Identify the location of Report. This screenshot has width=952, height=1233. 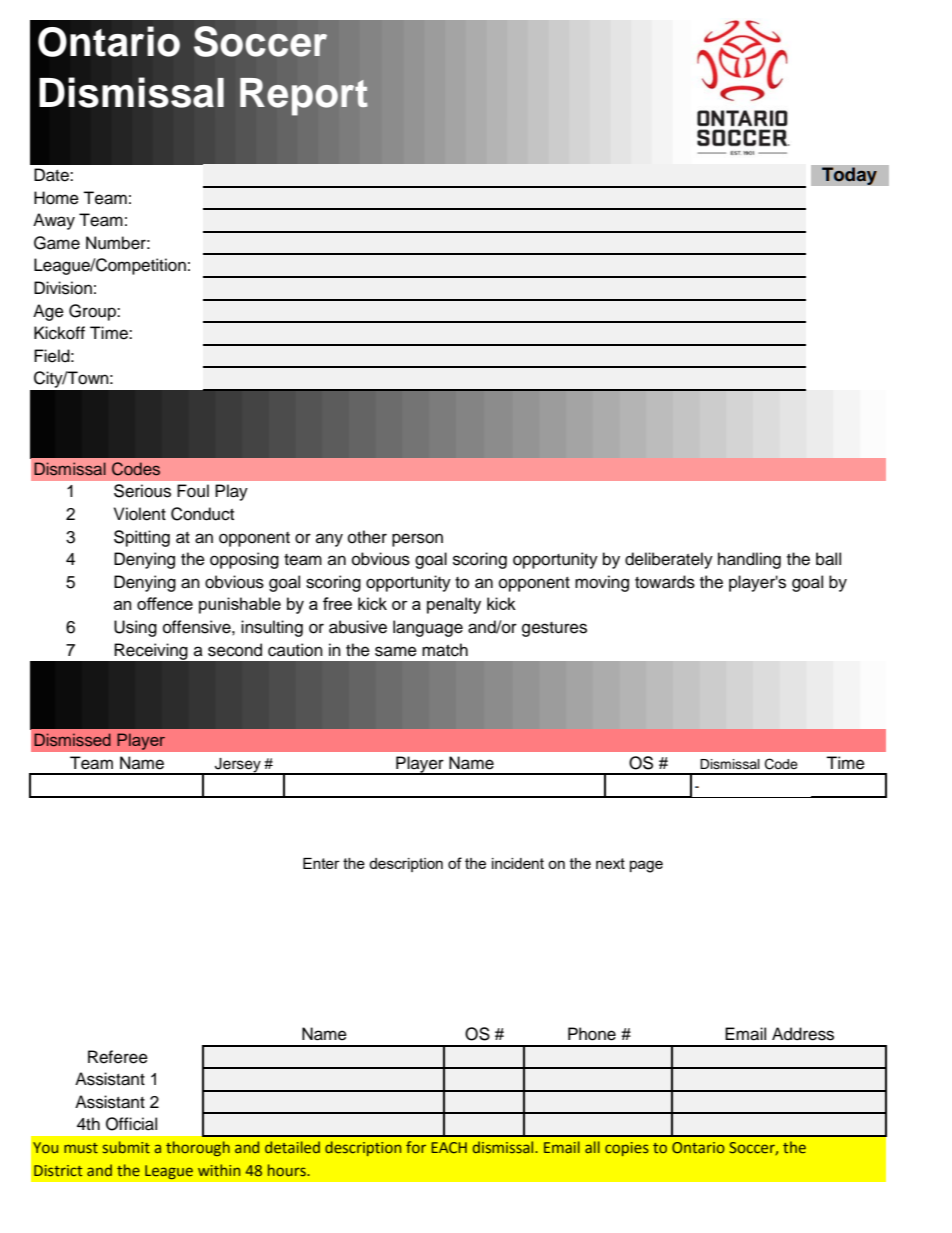
(304, 97).
